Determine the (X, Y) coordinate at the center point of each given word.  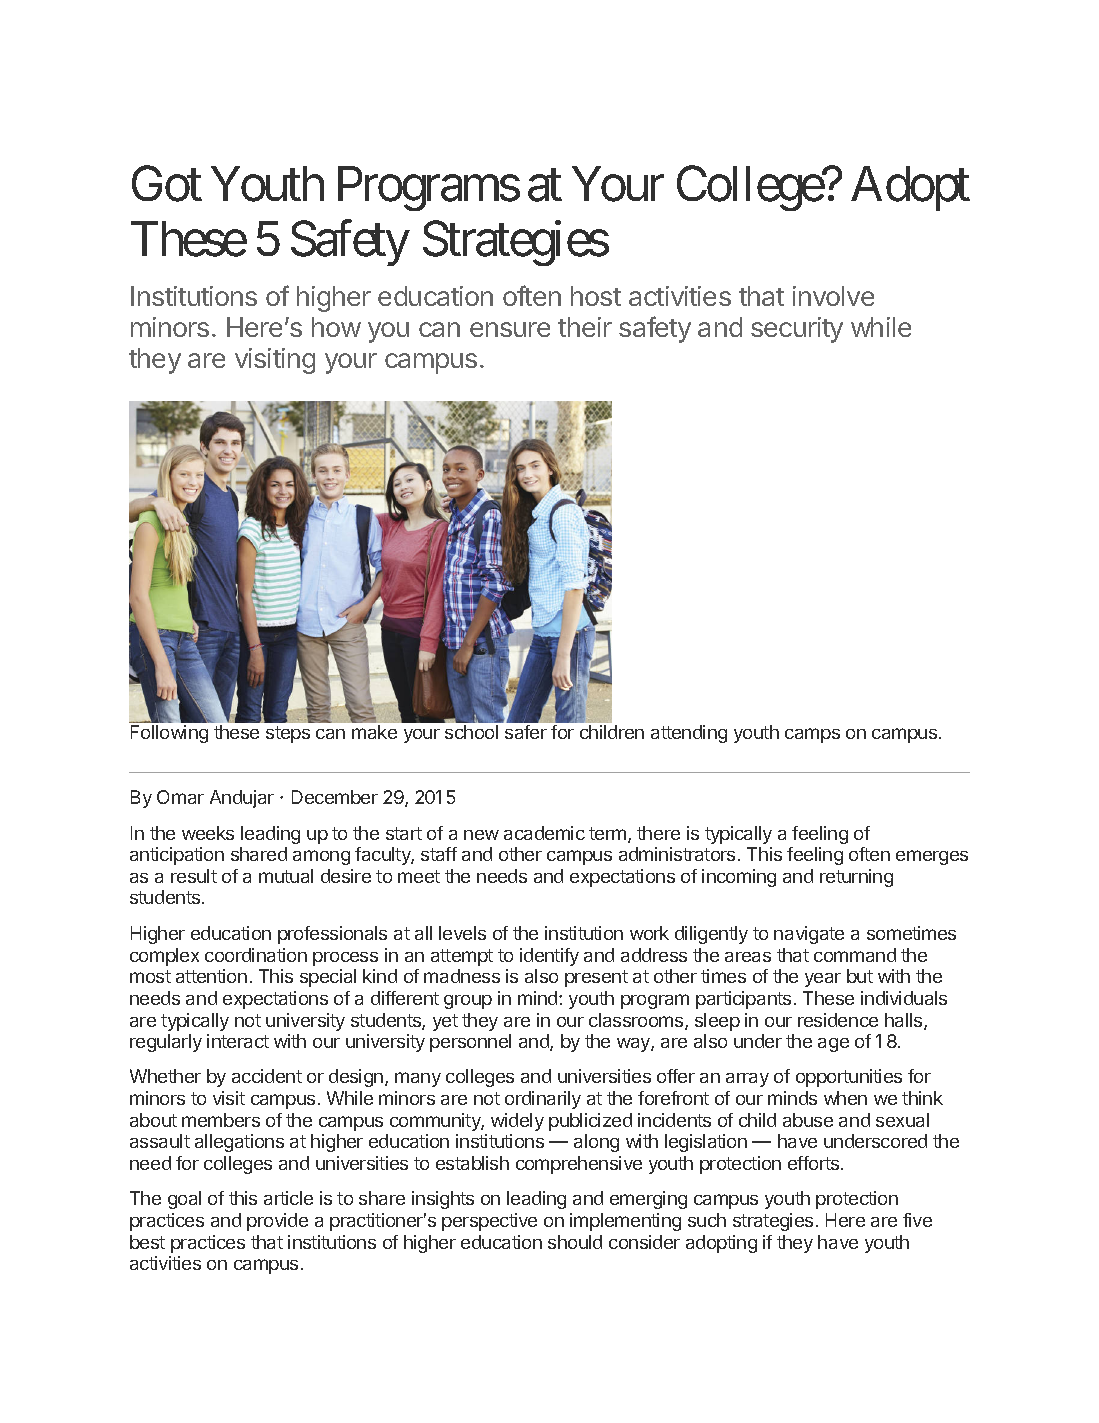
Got (167, 184)
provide (277, 1222)
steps (288, 734)
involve (833, 296)
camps (812, 735)
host (596, 296)
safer (526, 732)
